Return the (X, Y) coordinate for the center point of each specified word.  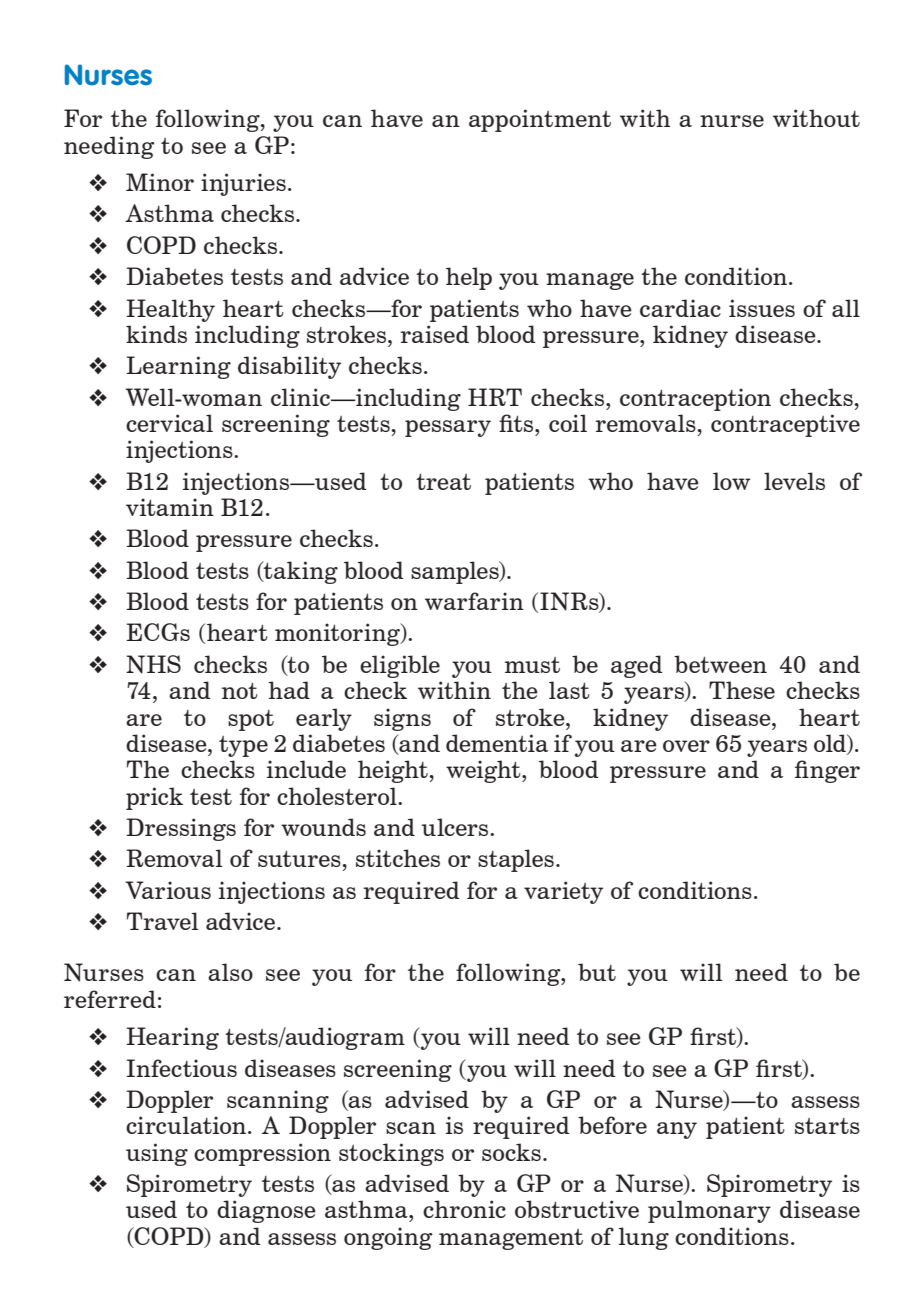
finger (827, 771)
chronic (464, 1209)
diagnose (266, 1211)
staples (516, 860)
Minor (160, 182)
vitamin (170, 507)
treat (443, 482)
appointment (540, 120)
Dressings (181, 829)
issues (762, 308)
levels (794, 481)
